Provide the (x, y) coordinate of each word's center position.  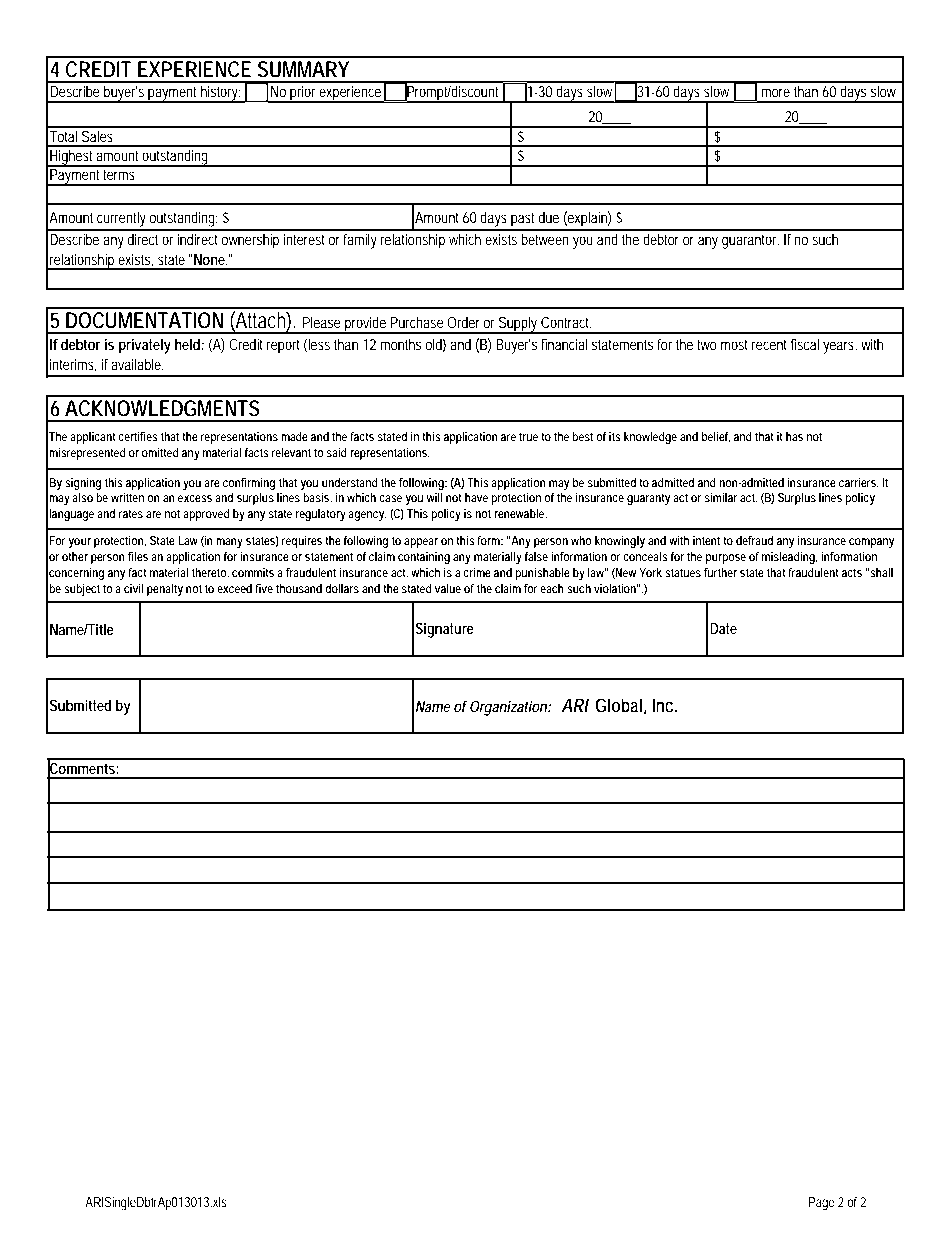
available (137, 364)
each (552, 588)
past (522, 219)
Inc (662, 705)
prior (303, 94)
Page (822, 1204)
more (775, 92)
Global (618, 705)
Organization (507, 708)
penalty (165, 590)
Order (463, 322)
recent (769, 344)
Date (723, 628)
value (448, 588)
